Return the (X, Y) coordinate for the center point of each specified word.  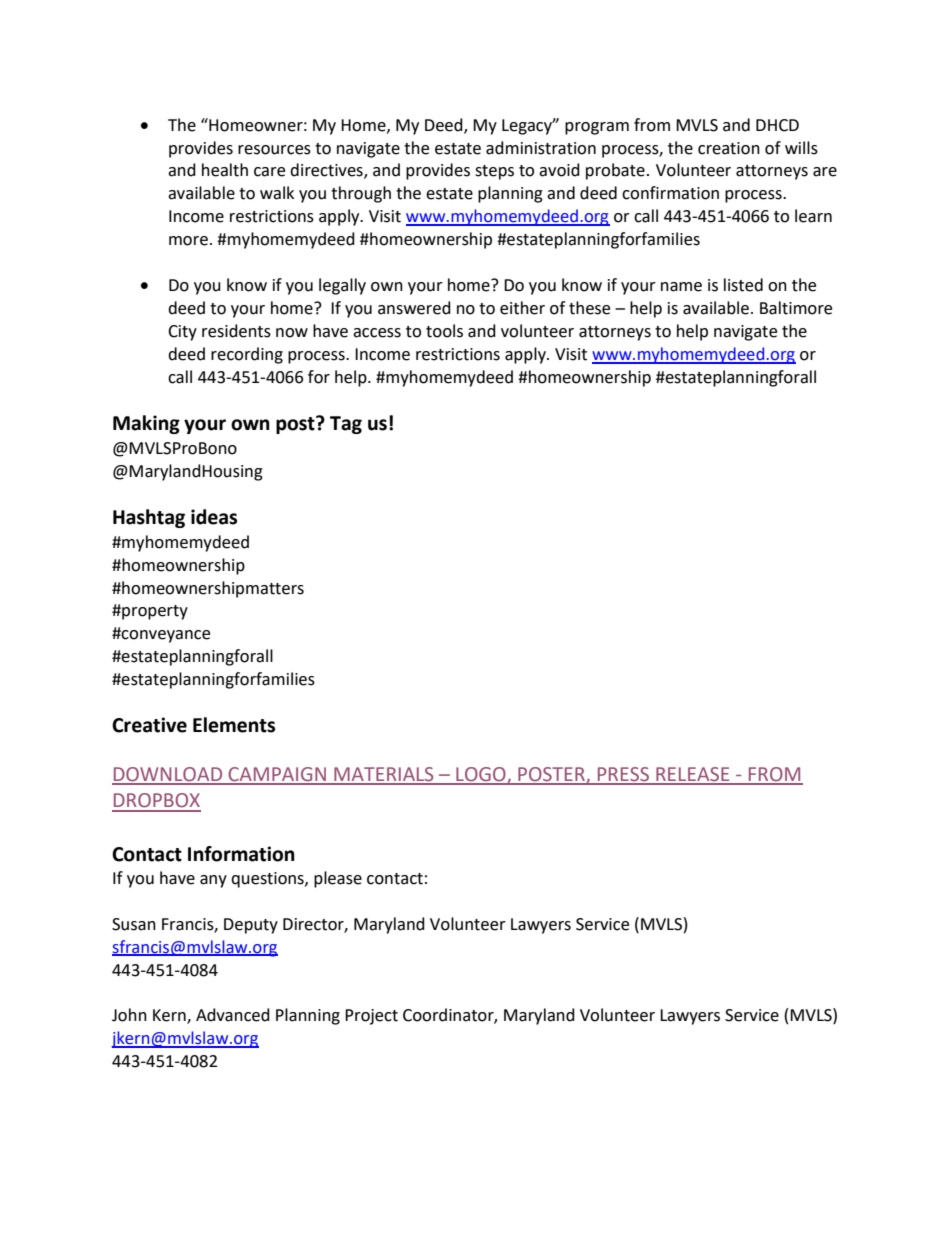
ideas (214, 517)
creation (729, 148)
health (225, 170)
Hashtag (149, 518)
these (589, 308)
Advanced (233, 1015)
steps (494, 172)
